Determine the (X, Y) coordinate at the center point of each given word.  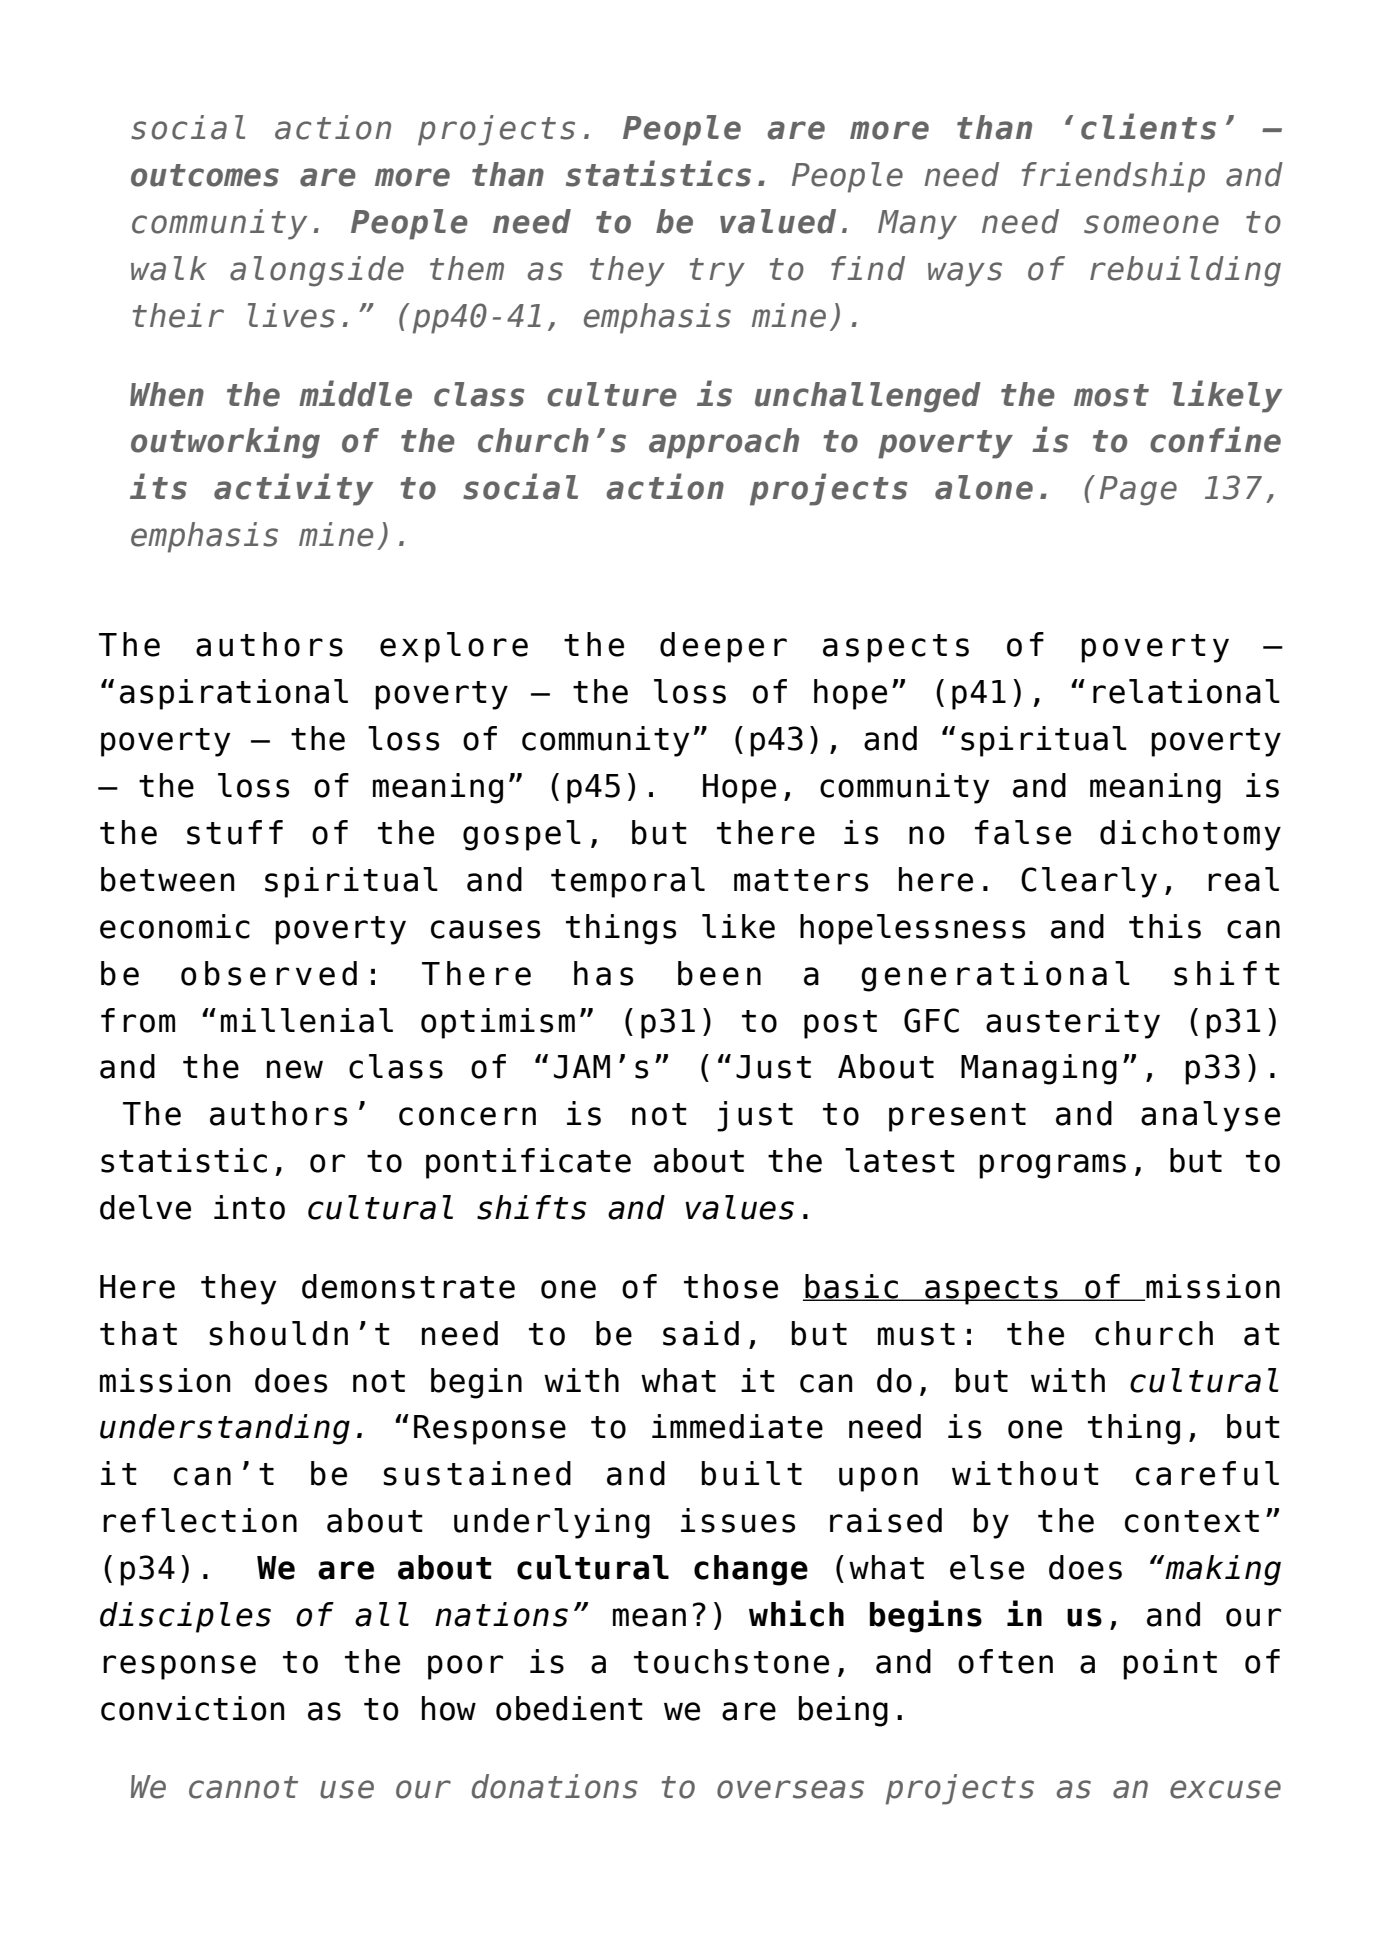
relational (1186, 691)
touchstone (731, 1661)
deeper (723, 647)
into (249, 1207)
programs (1052, 1166)
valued (778, 221)
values (739, 1207)
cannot (243, 1787)
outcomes (205, 175)
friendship (1113, 177)
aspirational (234, 694)
